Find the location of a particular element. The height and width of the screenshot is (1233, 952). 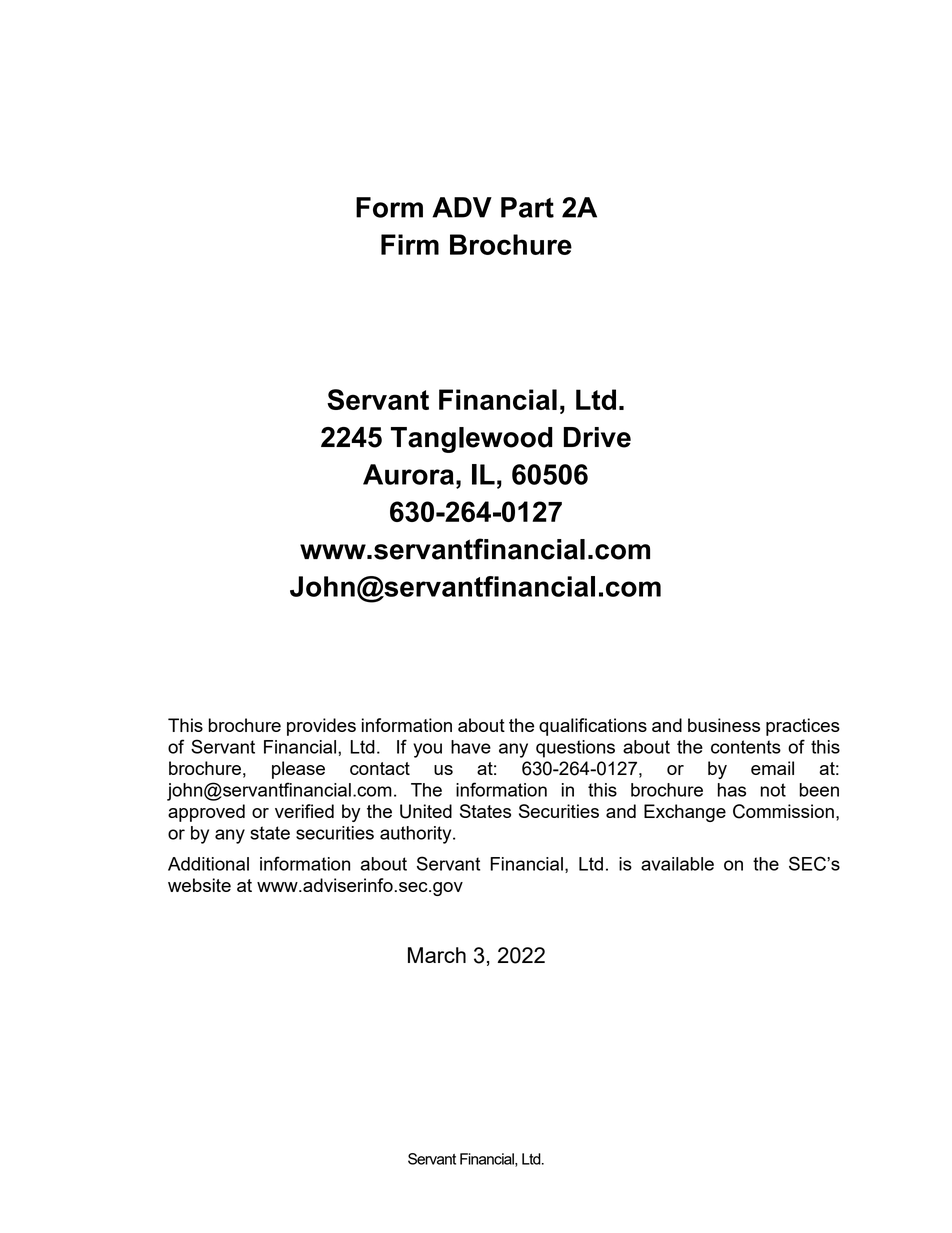

Firm is located at coordinates (410, 244).
